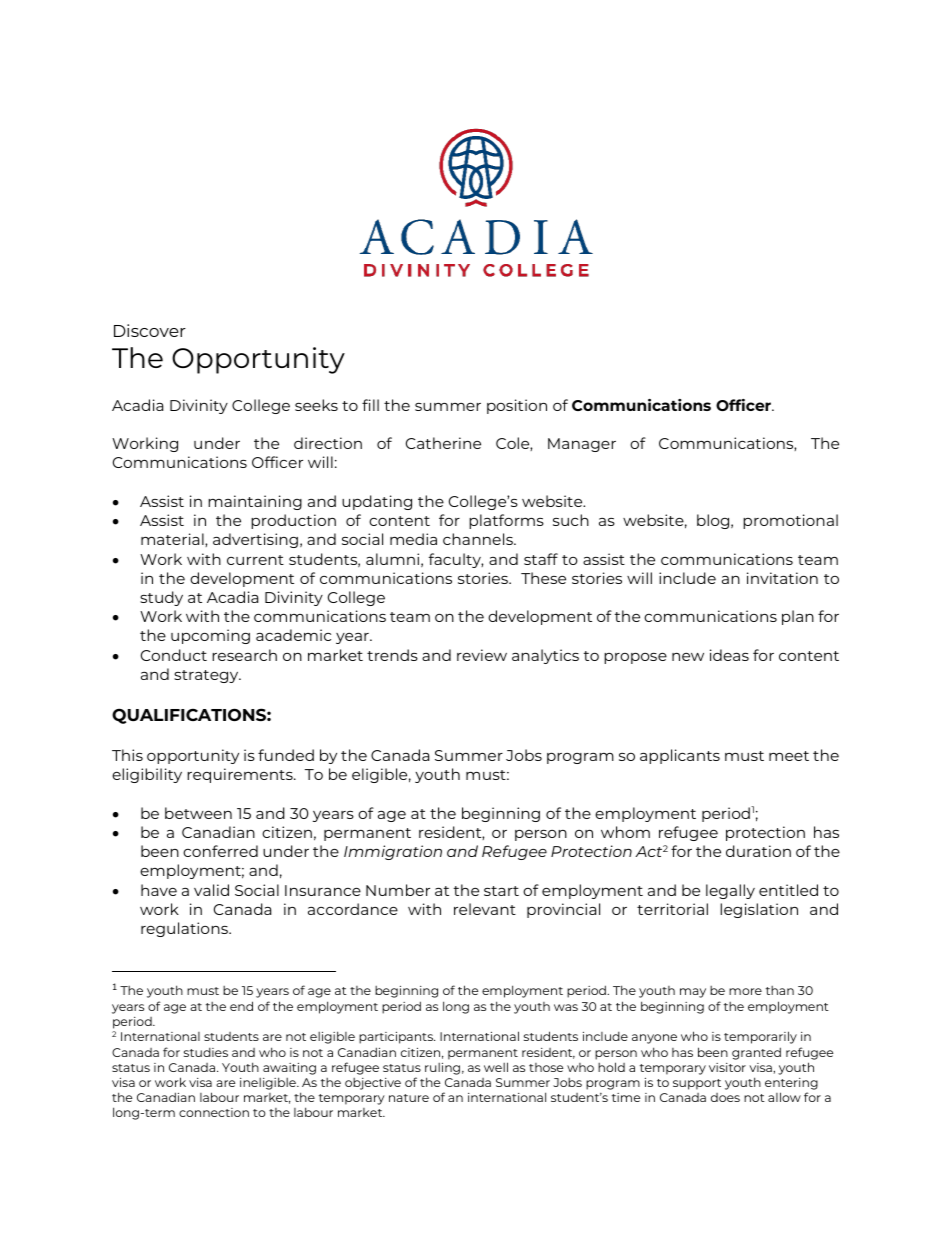 The width and height of the page is (952, 1233). What do you see at coordinates (150, 330) in the page?
I see `Discover` at bounding box center [150, 330].
